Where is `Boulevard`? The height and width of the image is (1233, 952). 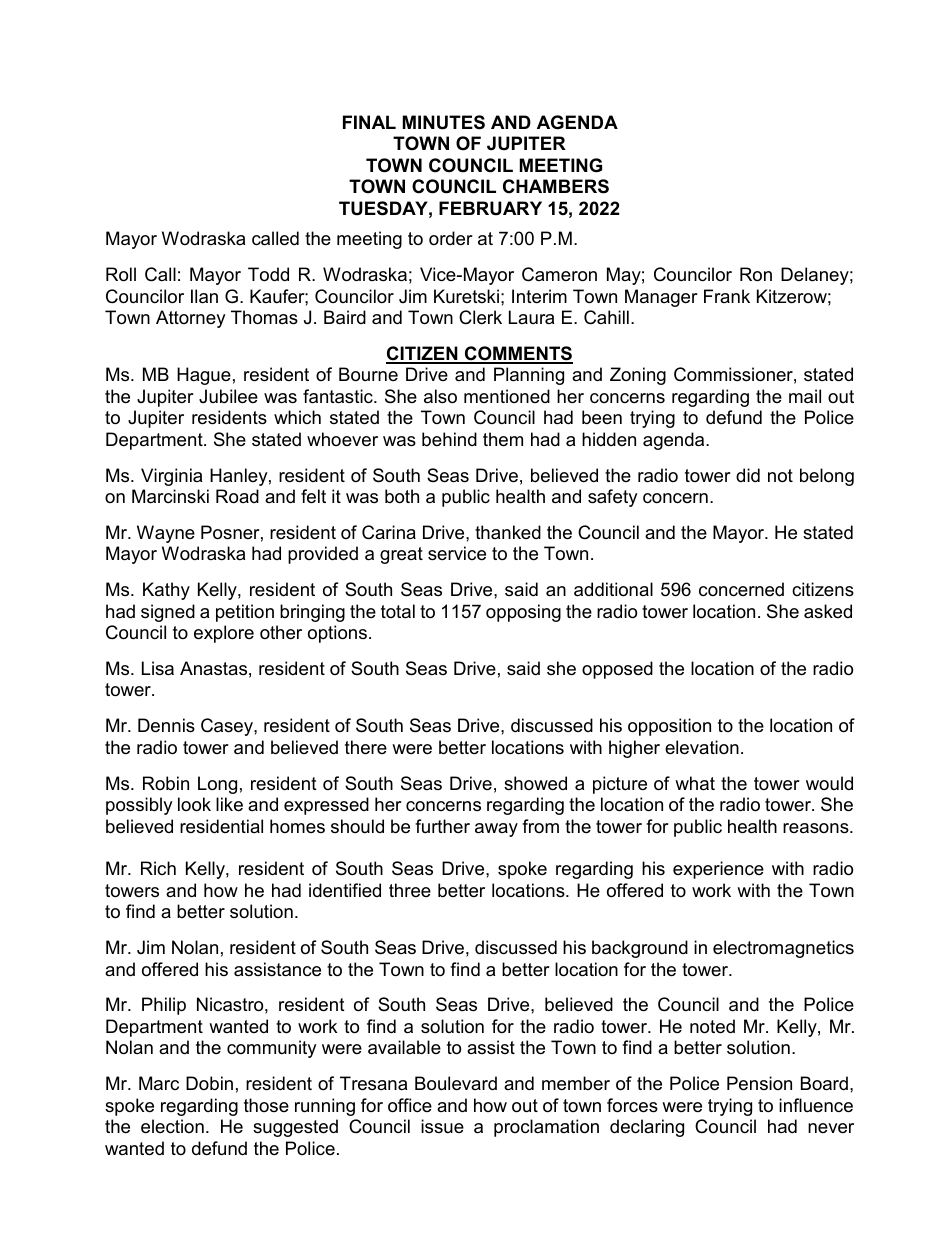
Boulevard is located at coordinates (456, 1083).
